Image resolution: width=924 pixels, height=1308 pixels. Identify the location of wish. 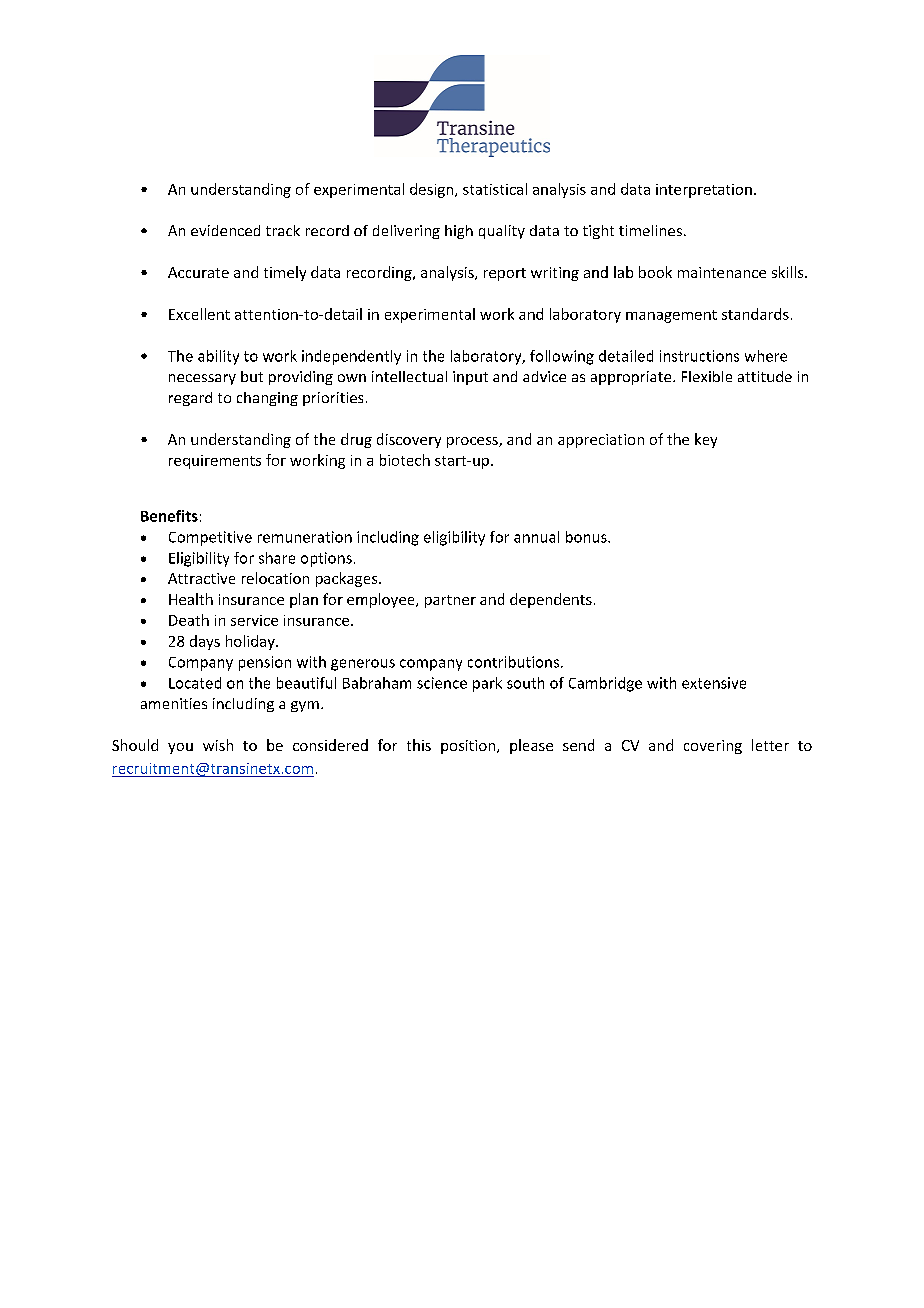
(218, 745).
